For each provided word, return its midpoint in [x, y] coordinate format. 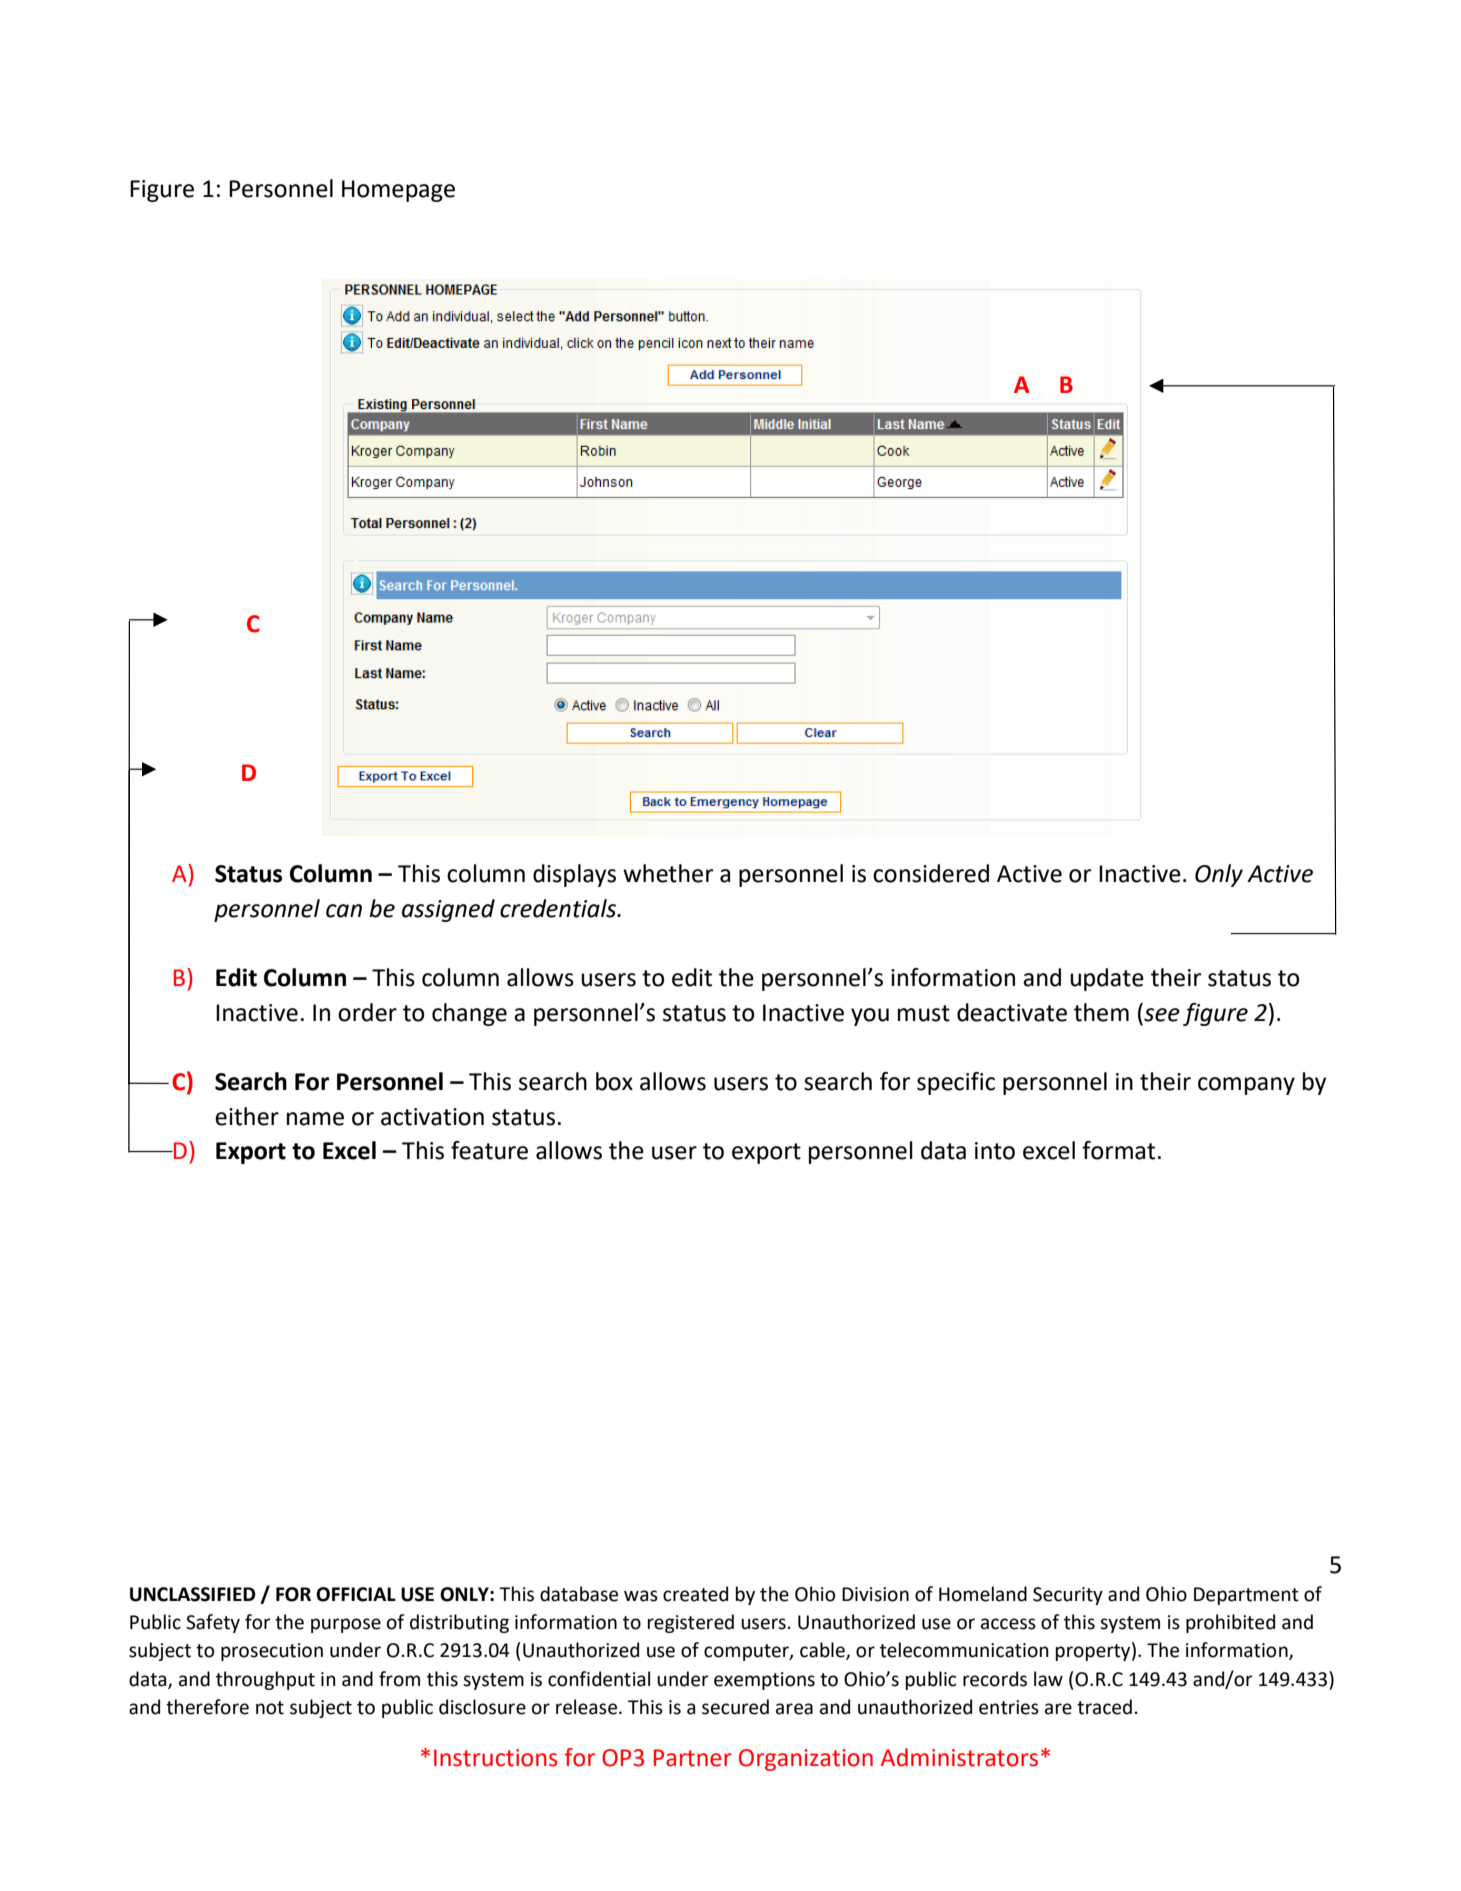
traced [1104, 1707]
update [1107, 979]
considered [931, 873]
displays [574, 875]
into [995, 1151]
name [315, 1119]
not [270, 1708]
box [614, 1081]
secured [735, 1707]
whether [668, 873]
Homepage [398, 191]
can [344, 911]
